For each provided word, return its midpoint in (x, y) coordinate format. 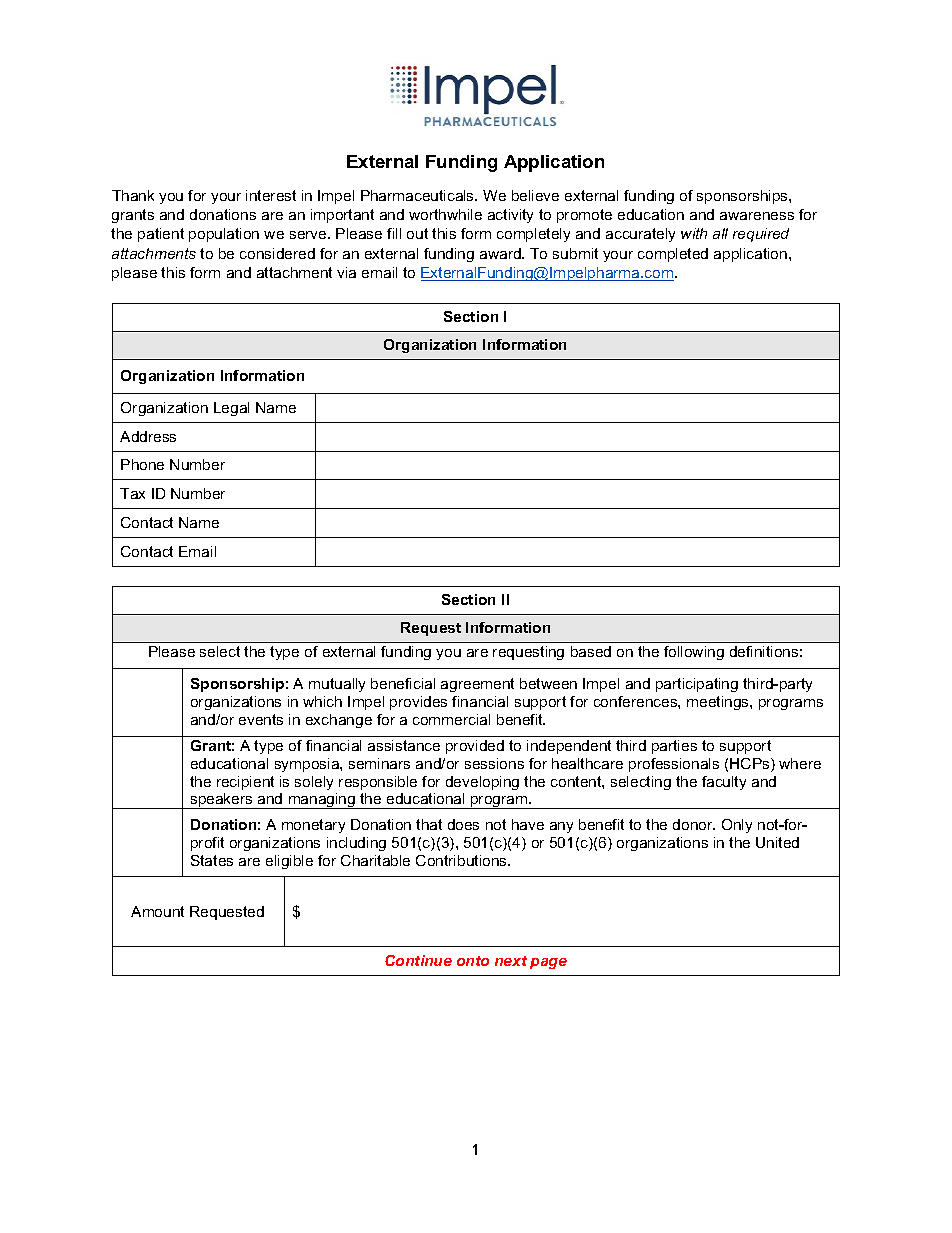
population (224, 235)
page (548, 963)
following (694, 653)
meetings (719, 703)
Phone (142, 464)
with (694, 233)
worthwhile (445, 214)
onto (473, 961)
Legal (231, 409)
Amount (157, 911)
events (261, 719)
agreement (477, 685)
